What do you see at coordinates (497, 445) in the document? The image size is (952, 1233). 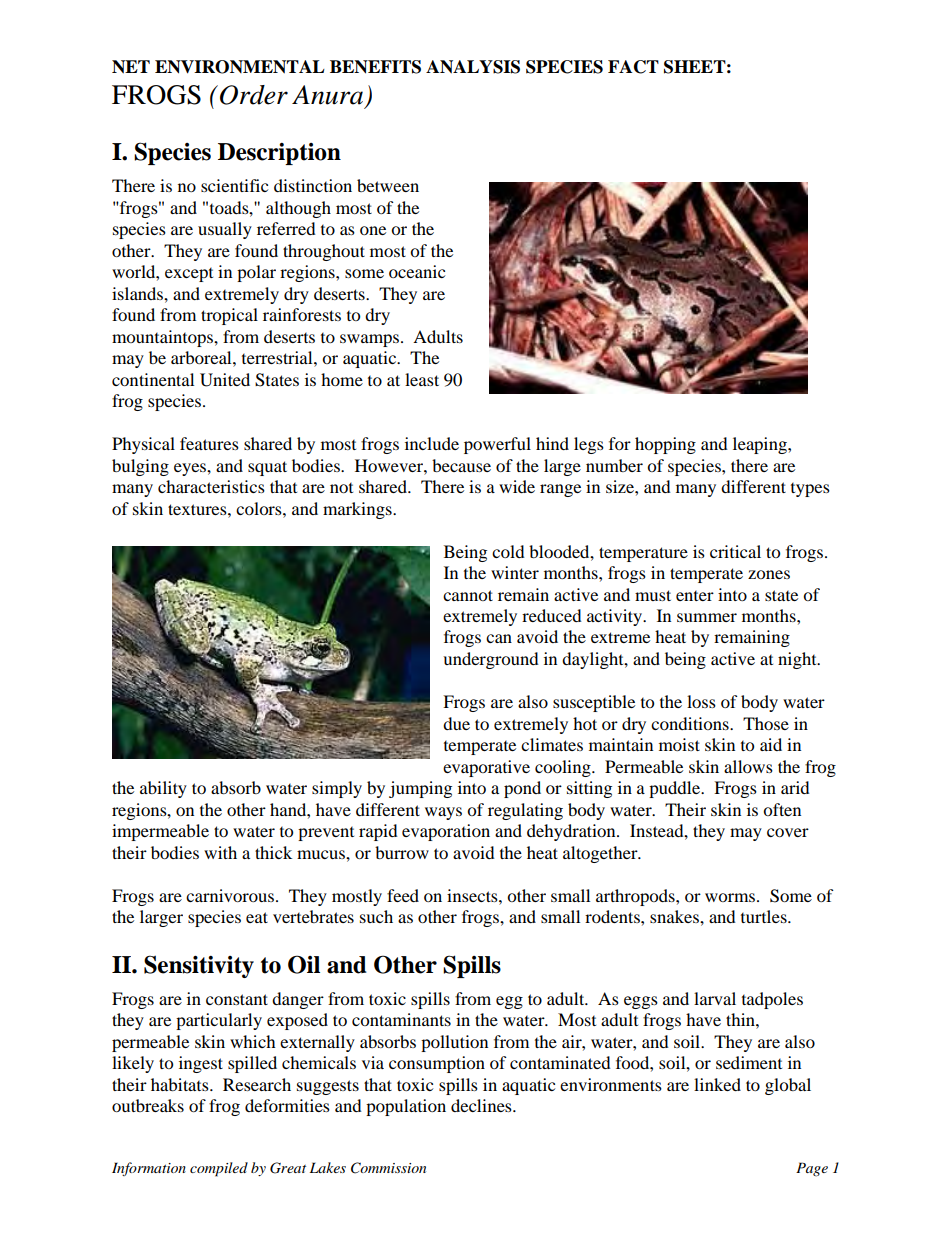 I see `powerful` at bounding box center [497, 445].
